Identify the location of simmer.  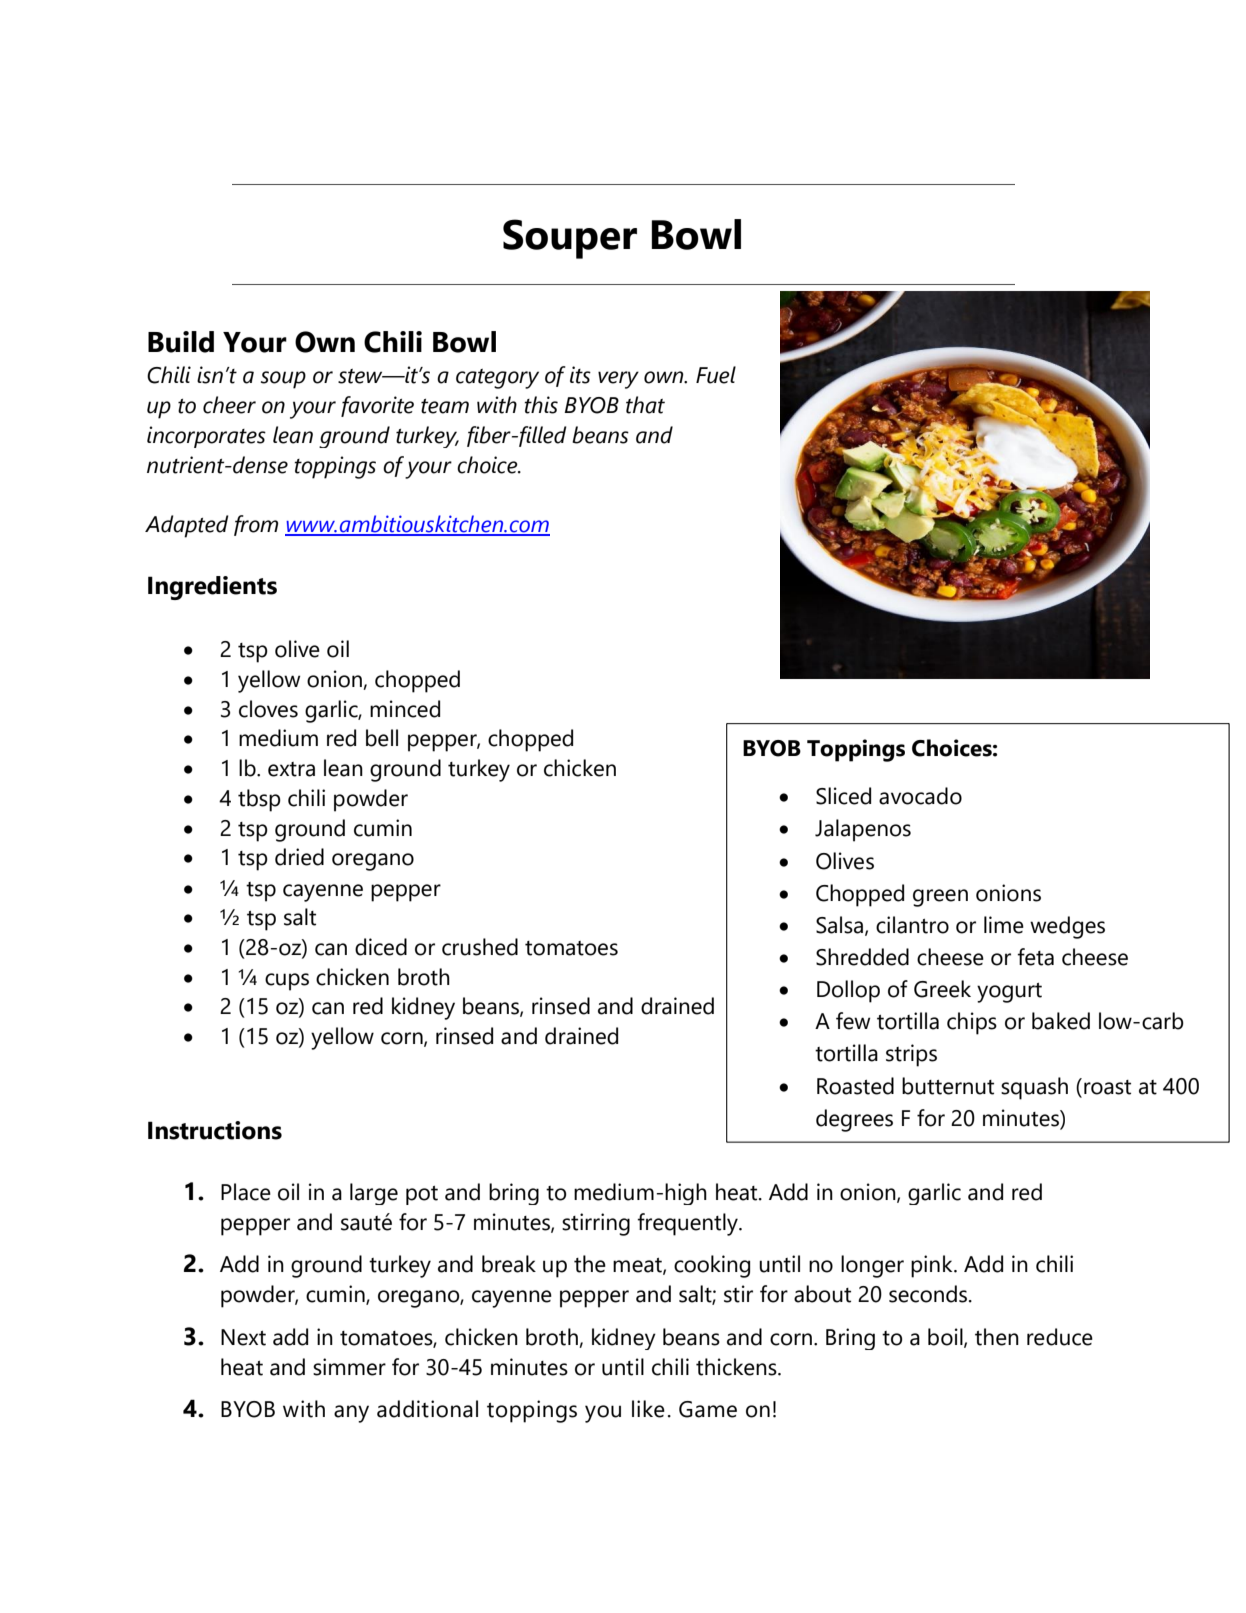
(349, 1367).
